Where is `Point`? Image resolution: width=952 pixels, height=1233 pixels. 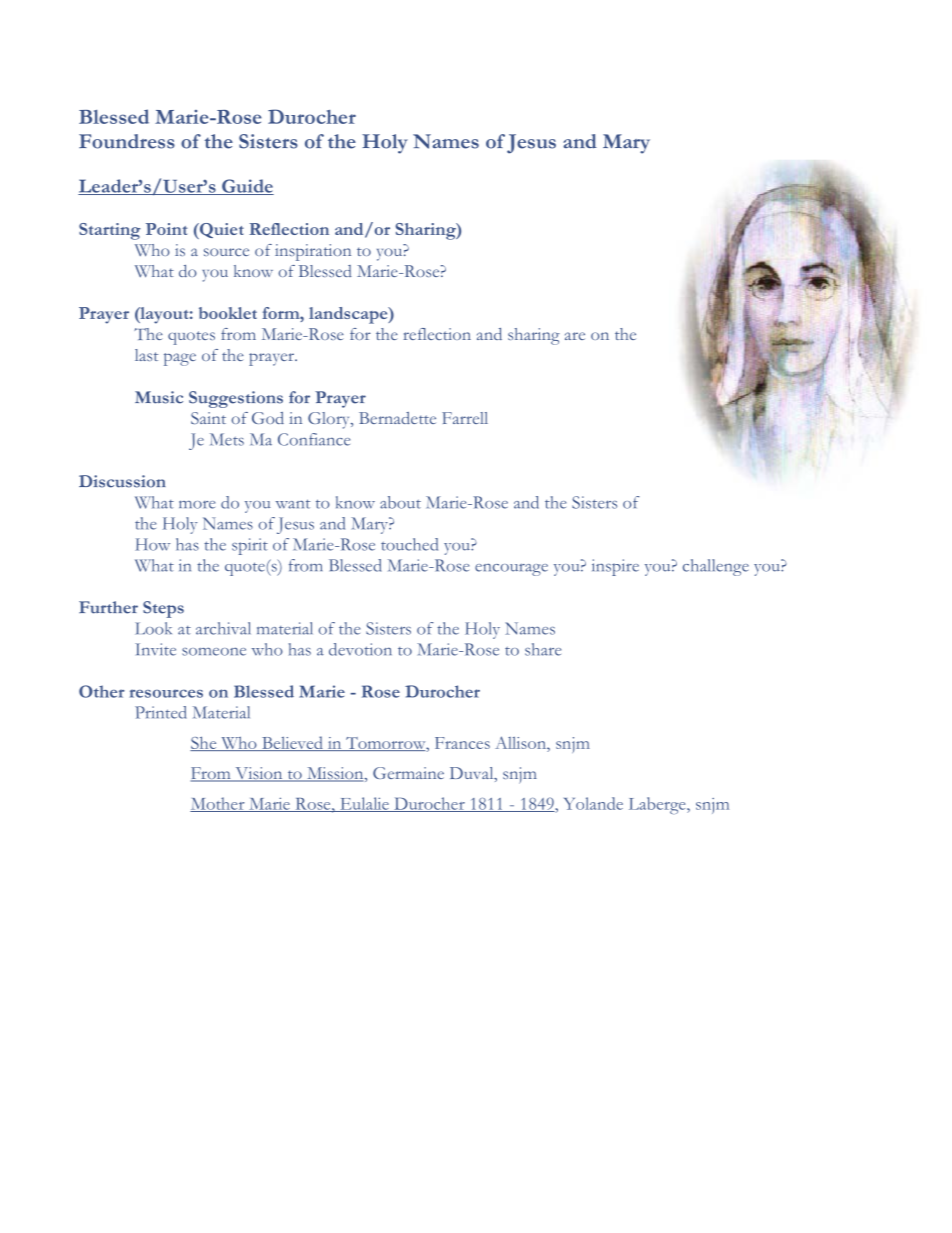 Point is located at coordinates (166, 229).
